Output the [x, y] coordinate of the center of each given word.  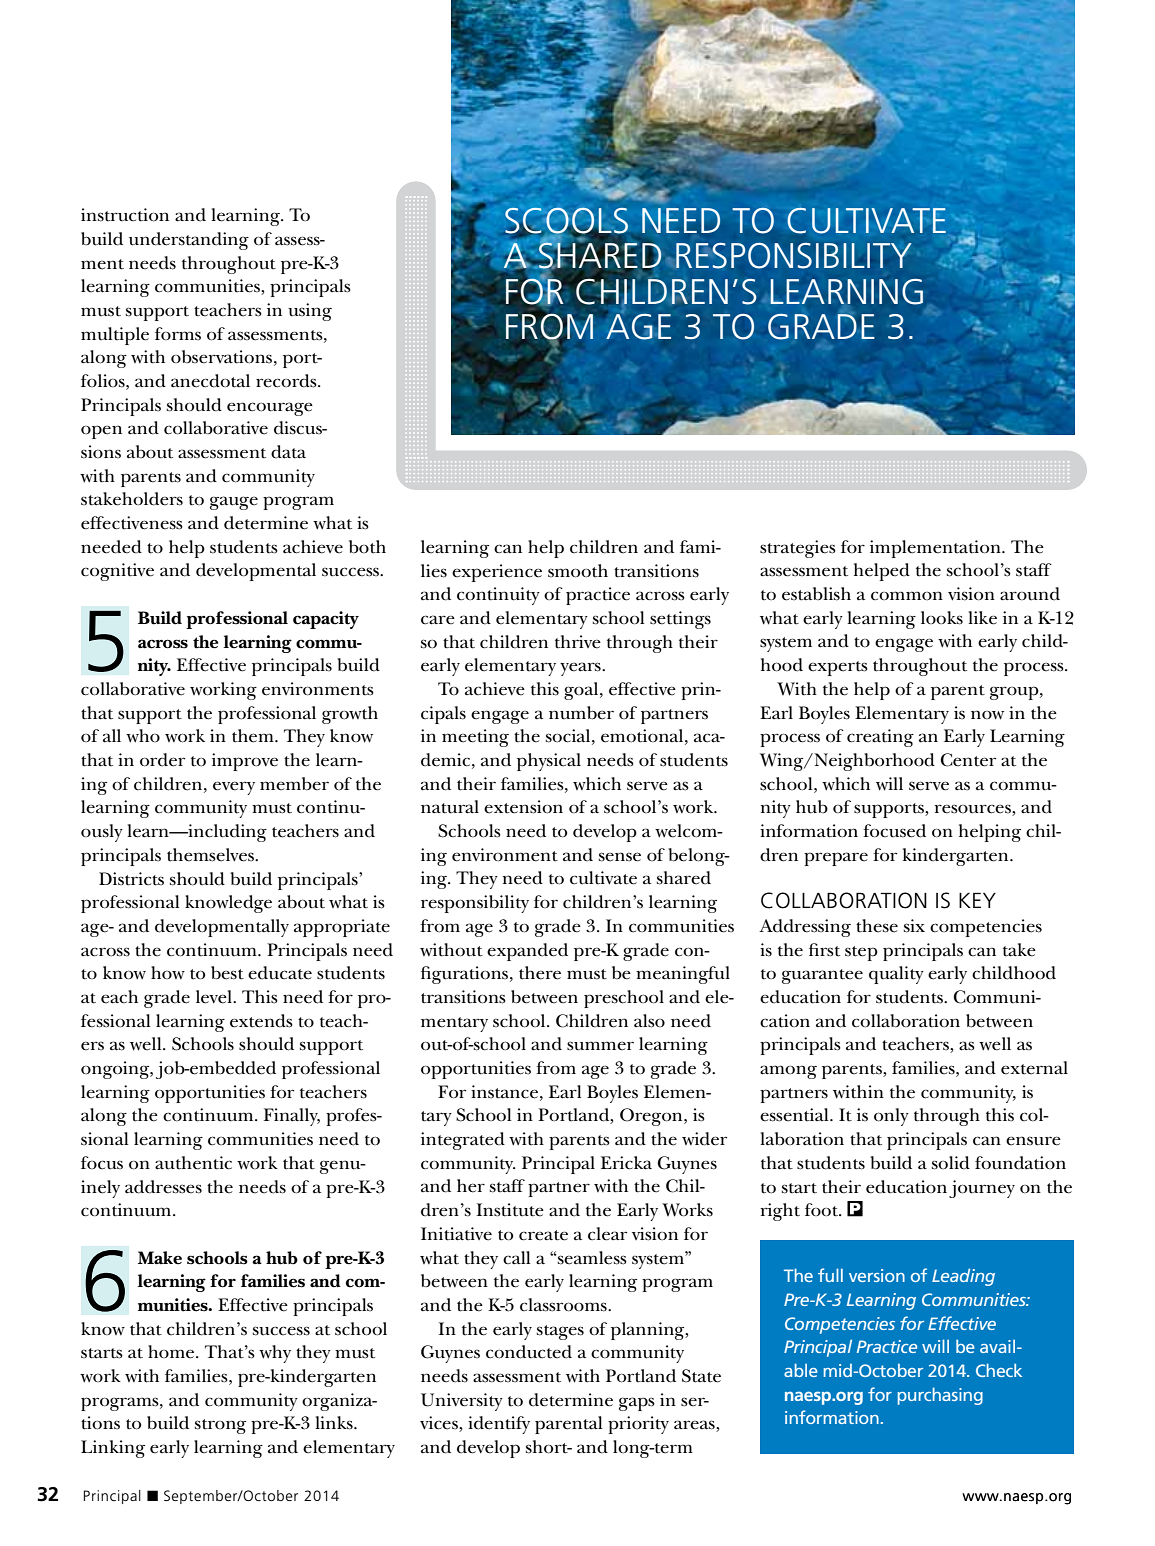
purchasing [940, 1396]
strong [220, 1426]
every [234, 788]
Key [977, 900]
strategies [798, 549]
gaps [637, 1404]
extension [523, 807]
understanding [189, 241]
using [310, 312]
